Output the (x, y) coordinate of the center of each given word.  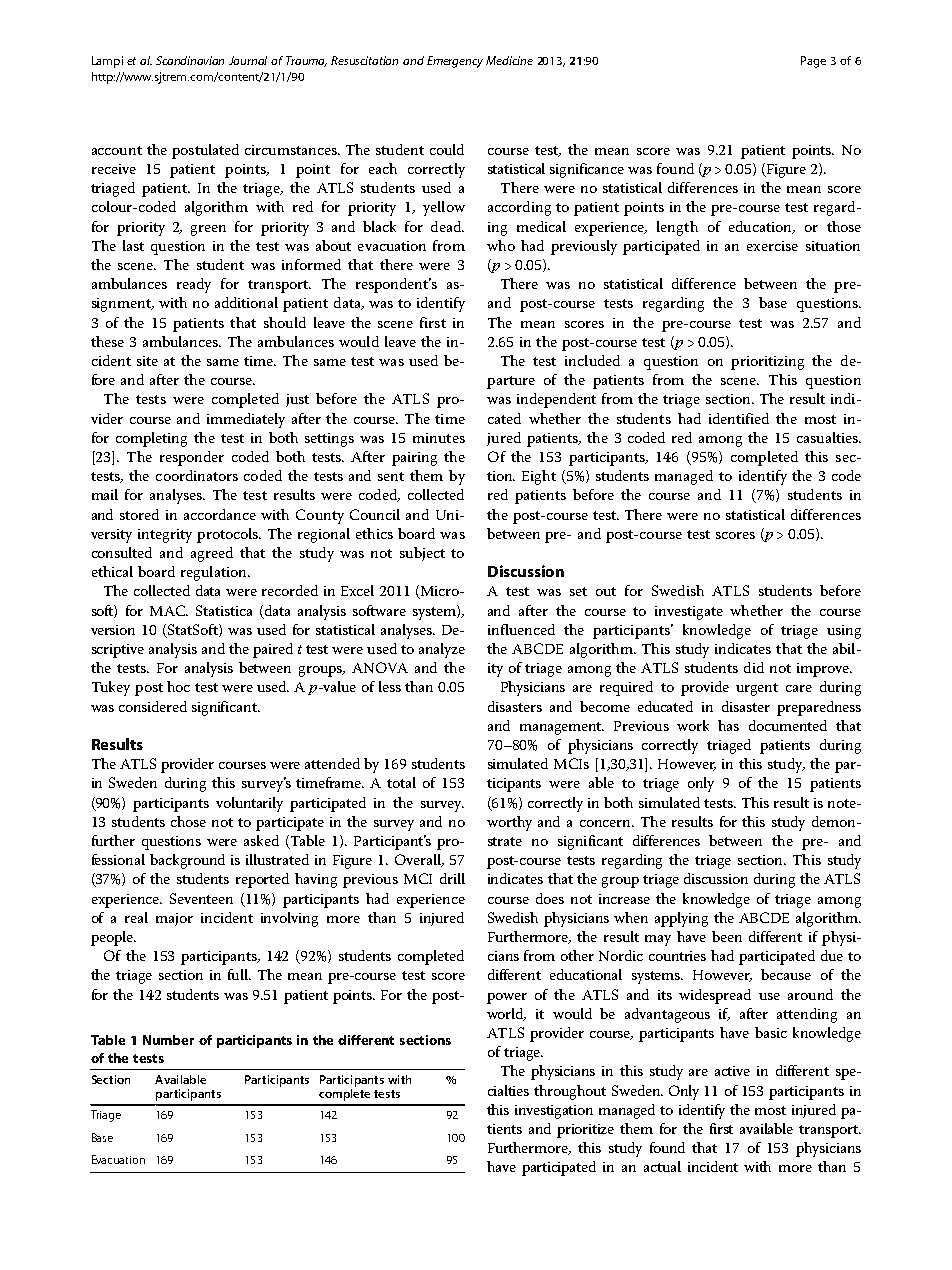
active (732, 1071)
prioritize (585, 1131)
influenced (521, 629)
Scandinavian (190, 60)
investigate (689, 613)
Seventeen (201, 898)
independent (556, 400)
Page (813, 62)
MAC (169, 610)
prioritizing (767, 363)
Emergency (455, 62)
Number (168, 1040)
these (107, 341)
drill (452, 878)
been (727, 936)
